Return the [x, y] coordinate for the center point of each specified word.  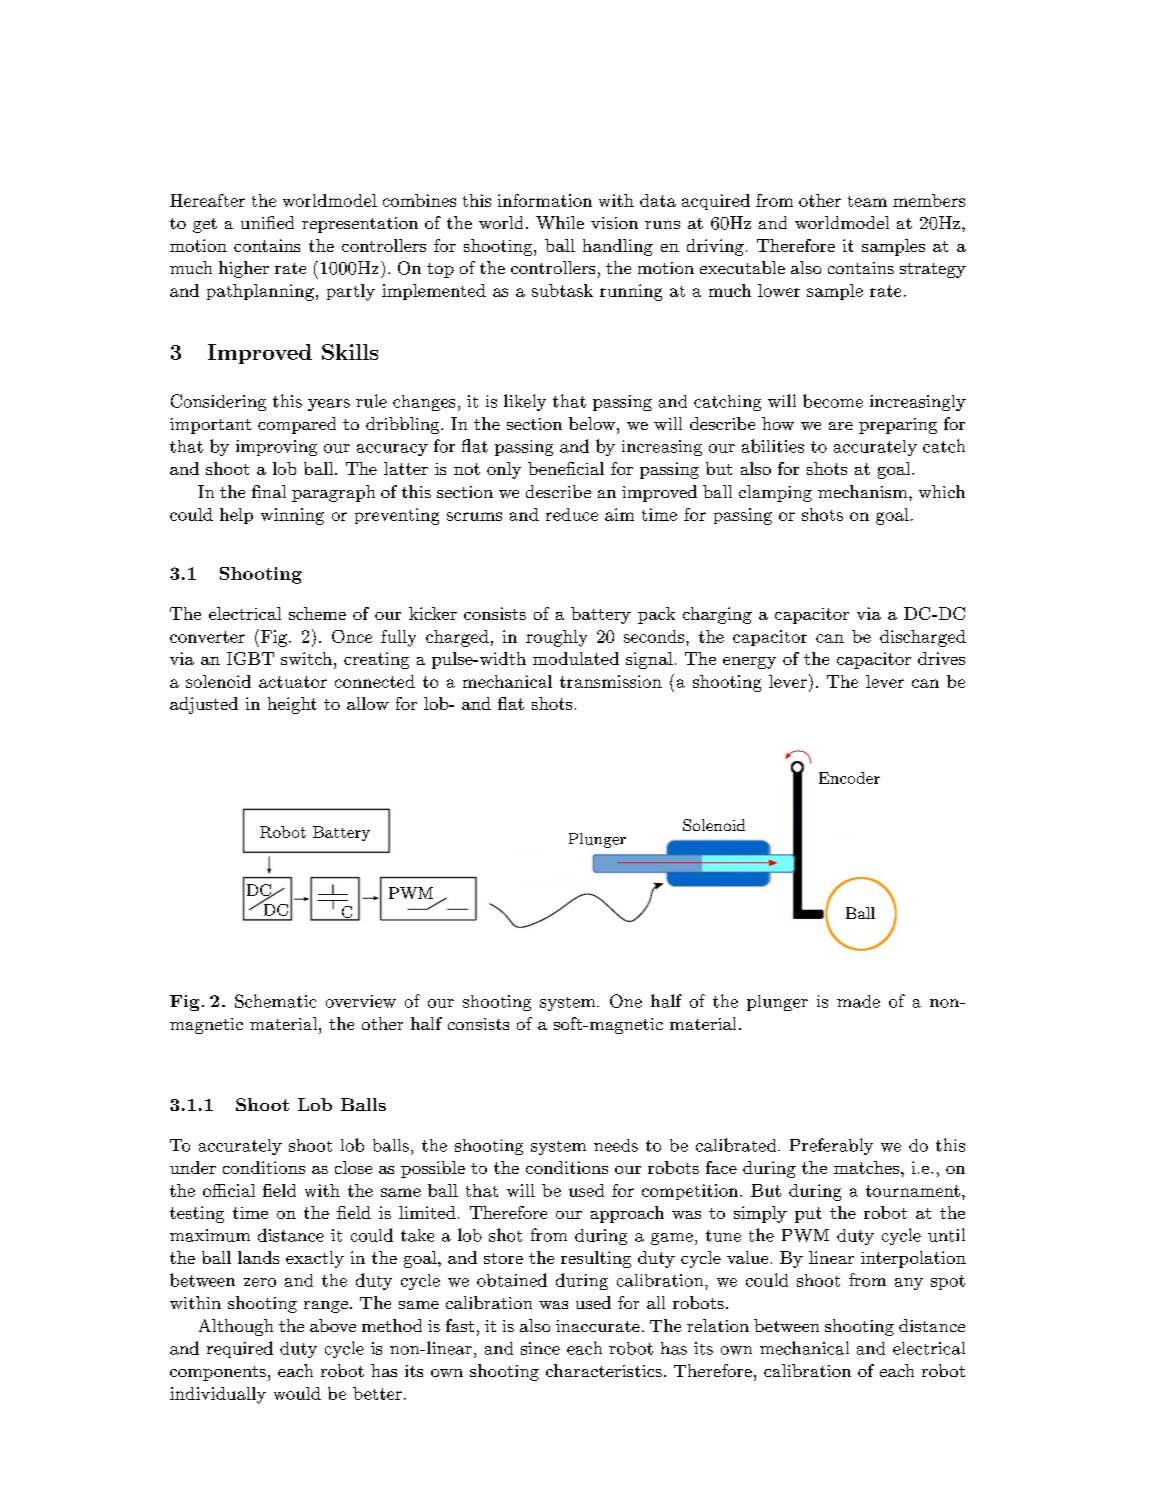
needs [616, 1145]
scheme [317, 613]
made [858, 1001]
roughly [556, 638]
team [867, 201]
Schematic [275, 1001]
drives [941, 658]
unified [267, 222]
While [560, 222]
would [297, 1393]
